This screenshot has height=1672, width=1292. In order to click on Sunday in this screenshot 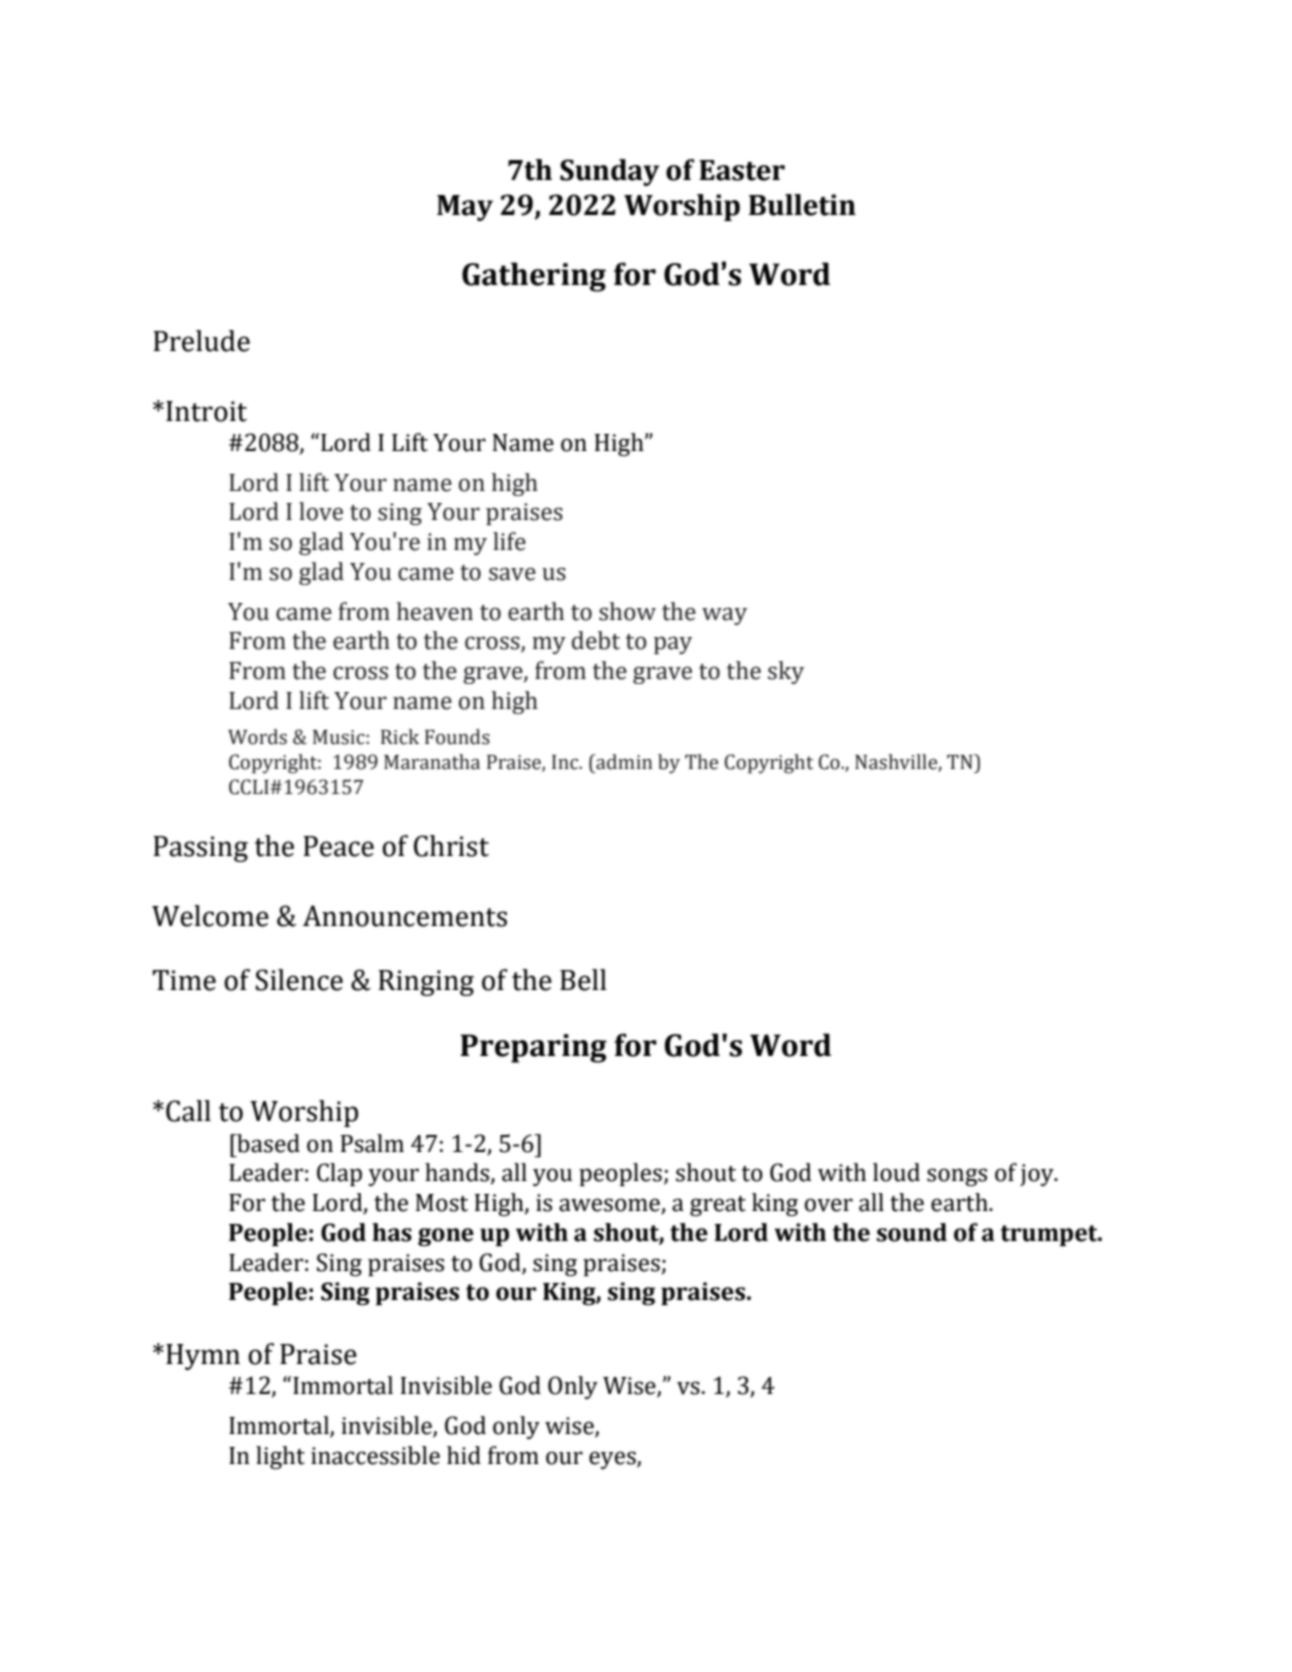, I will do `click(609, 172)`.
